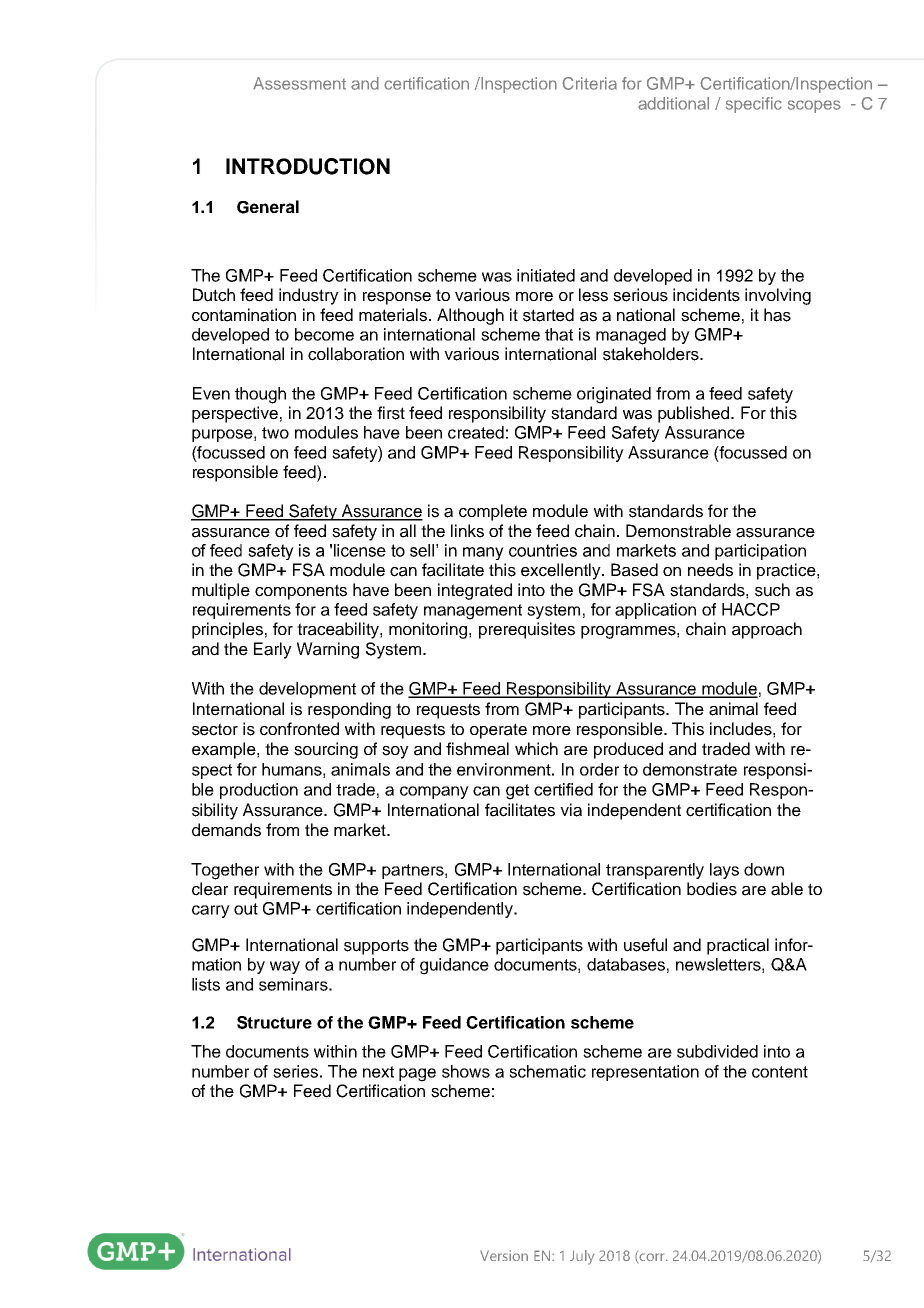 Image resolution: width=924 pixels, height=1308 pixels. Describe the element at coordinates (493, 512) in the screenshot. I see `complete` at that location.
